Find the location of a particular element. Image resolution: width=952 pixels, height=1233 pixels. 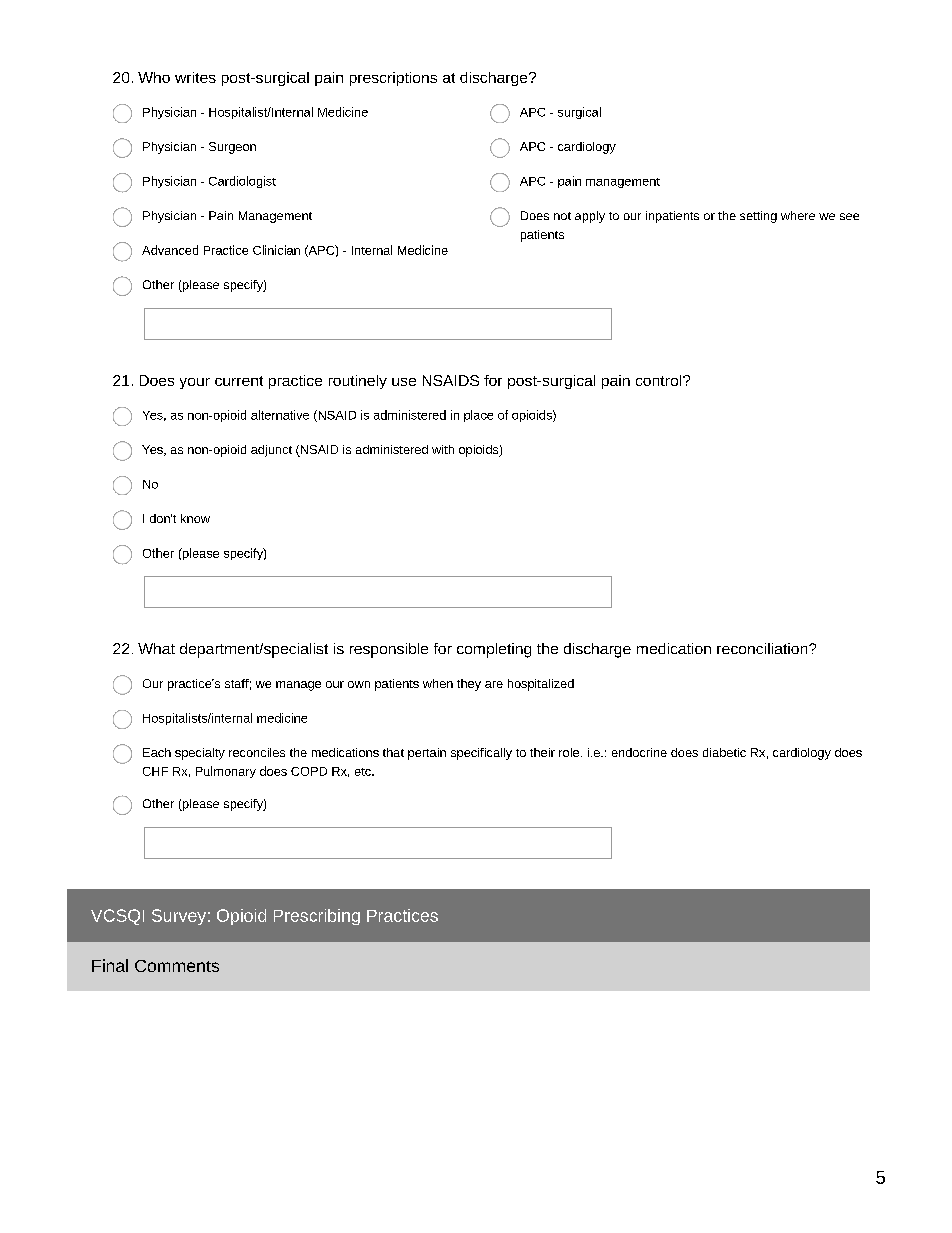

your is located at coordinates (195, 383).
